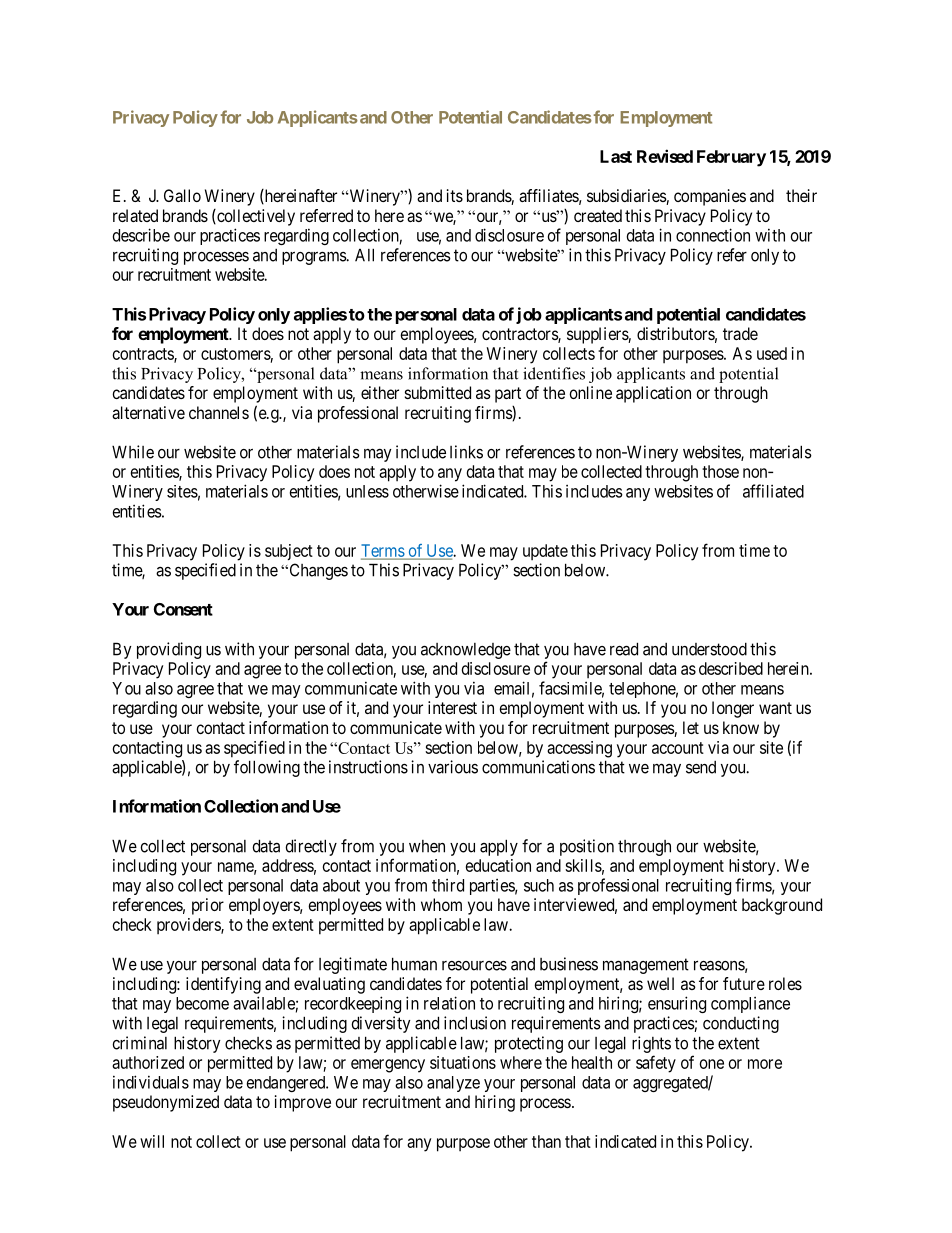 The width and height of the screenshot is (952, 1233). What do you see at coordinates (182, 195) in the screenshot?
I see `Gallo` at bounding box center [182, 195].
